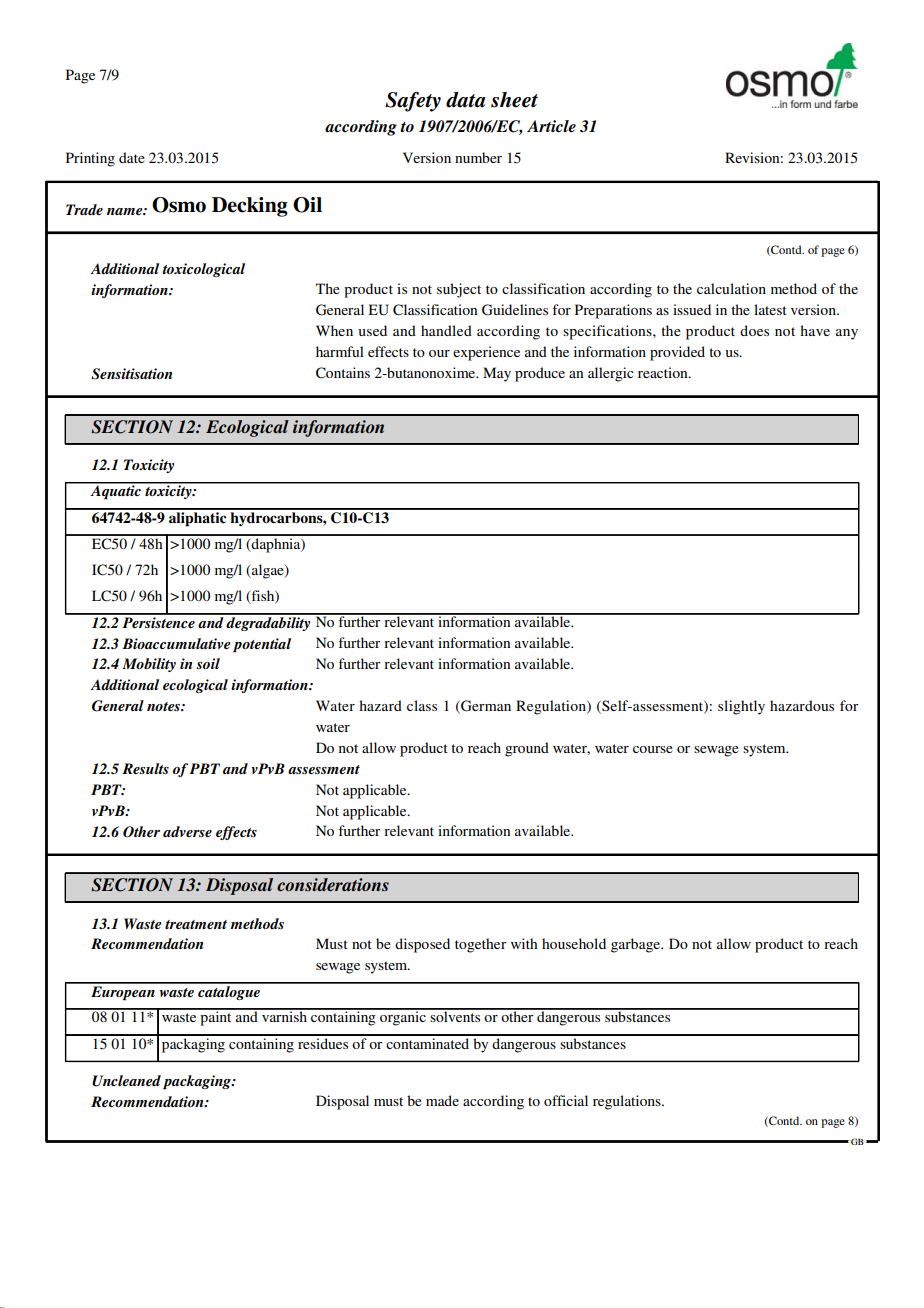 The width and height of the screenshot is (924, 1308). What do you see at coordinates (132, 157) in the screenshot?
I see `date` at bounding box center [132, 157].
